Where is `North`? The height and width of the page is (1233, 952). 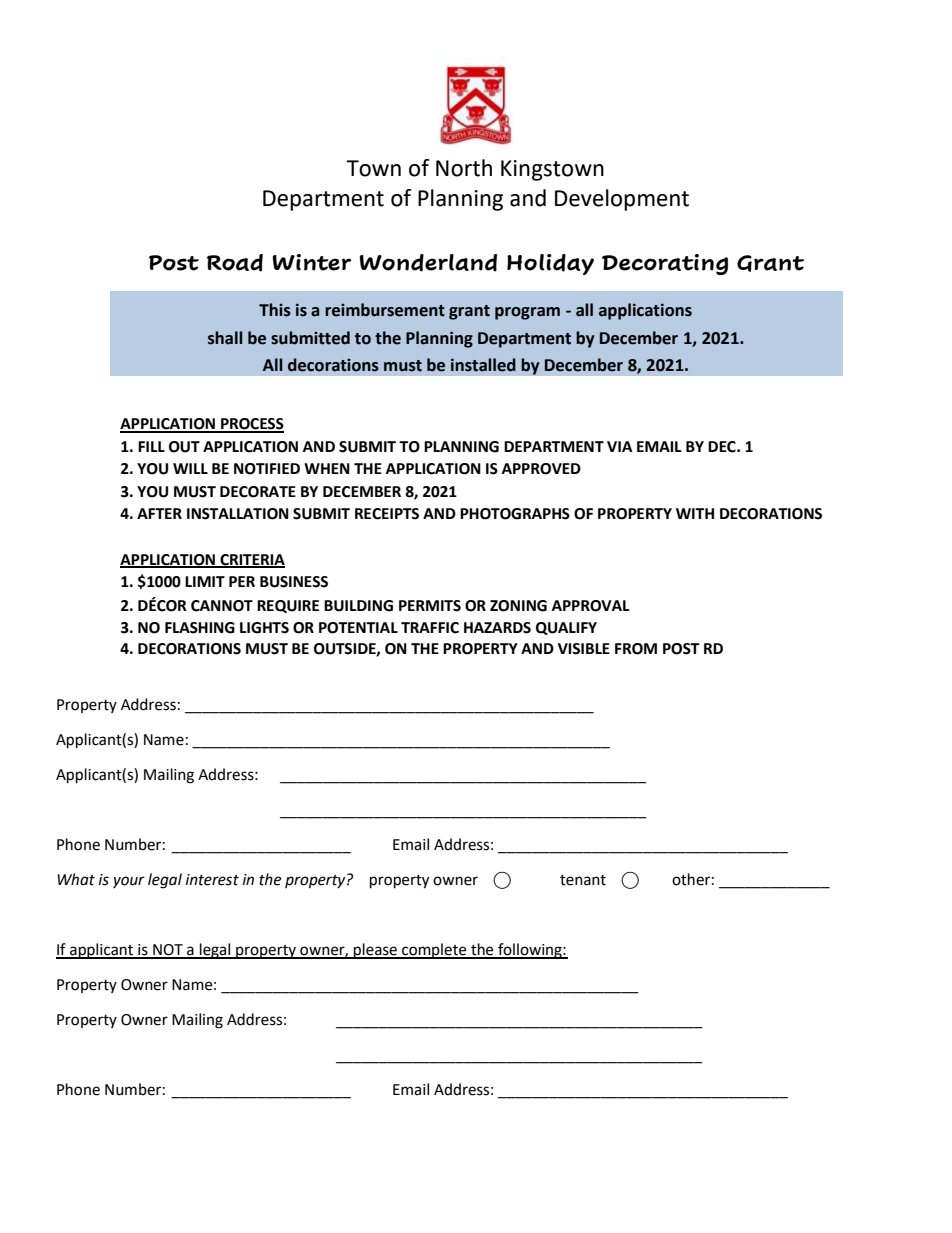 North is located at coordinates (464, 168).
